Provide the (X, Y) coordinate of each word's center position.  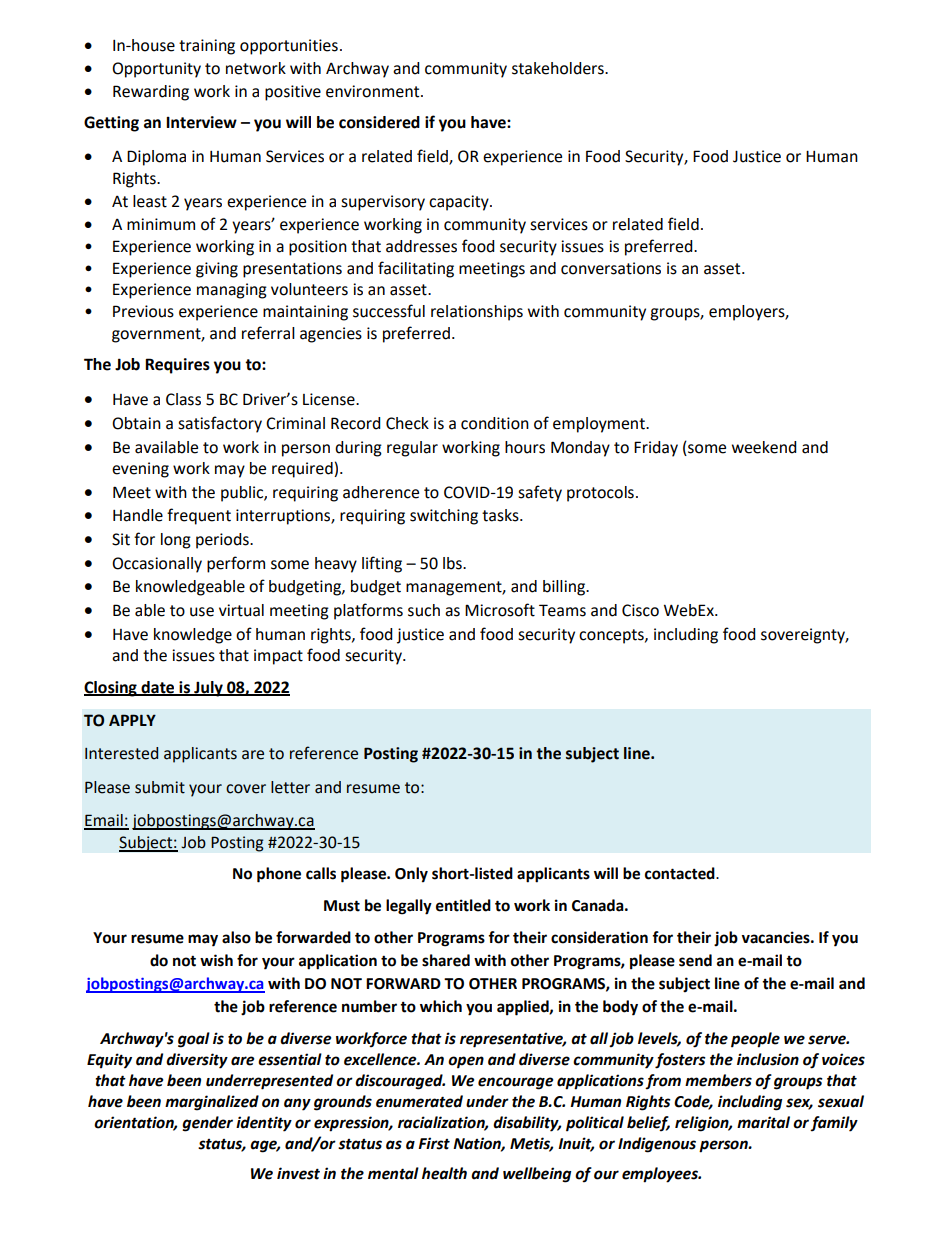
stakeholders (559, 68)
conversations (611, 268)
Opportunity (156, 70)
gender (207, 1124)
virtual (241, 610)
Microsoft (500, 610)
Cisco (640, 610)
